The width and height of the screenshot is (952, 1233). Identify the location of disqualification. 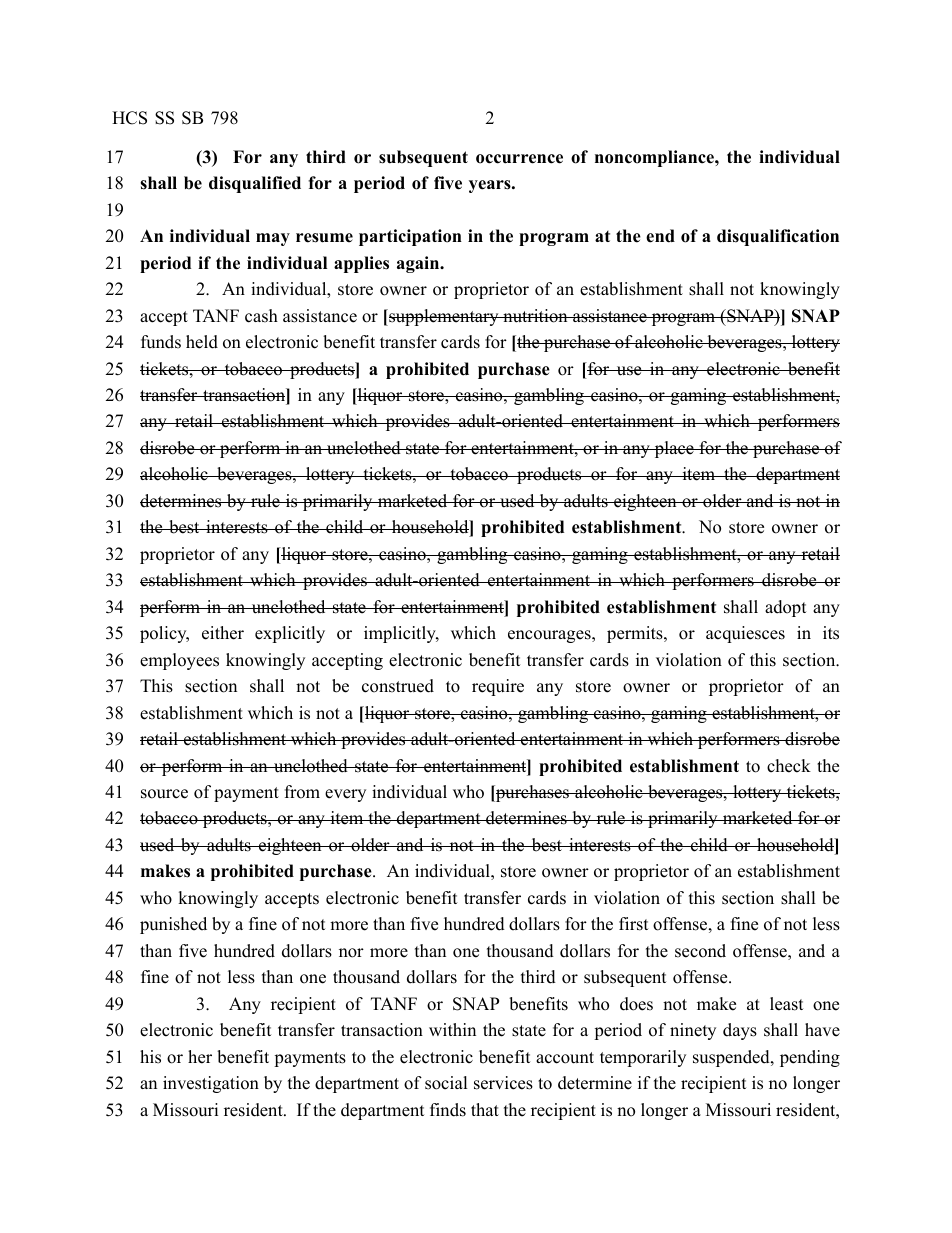
(778, 237).
